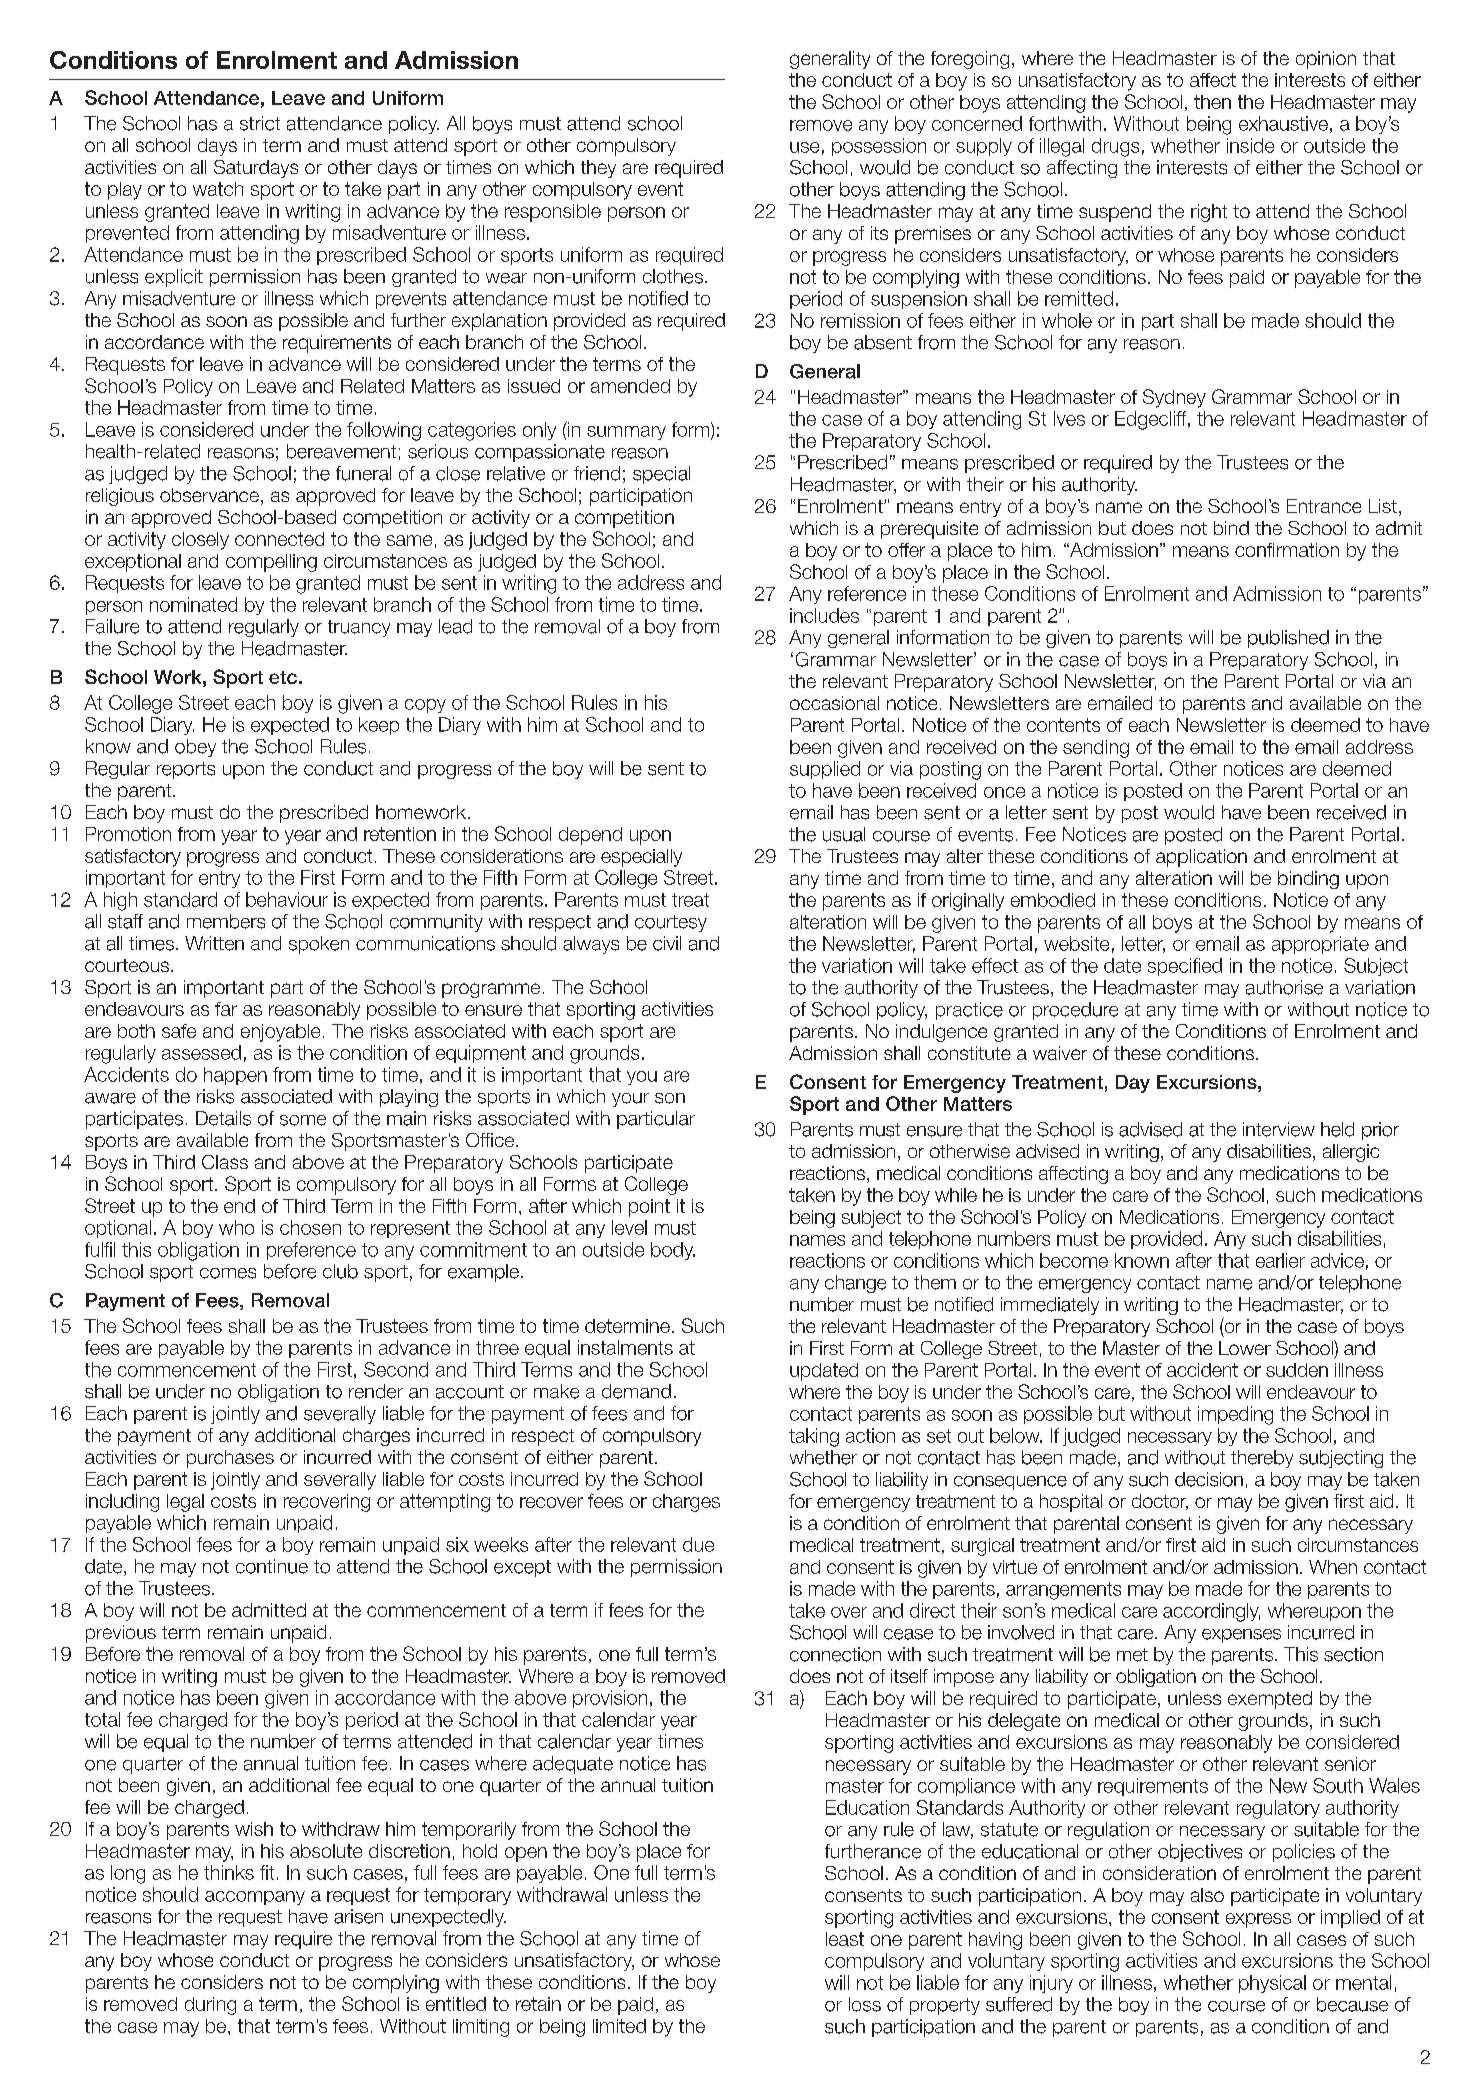 This image has height=2093, width=1480. What do you see at coordinates (1209, 1479) in the image?
I see `decision` at bounding box center [1209, 1479].
